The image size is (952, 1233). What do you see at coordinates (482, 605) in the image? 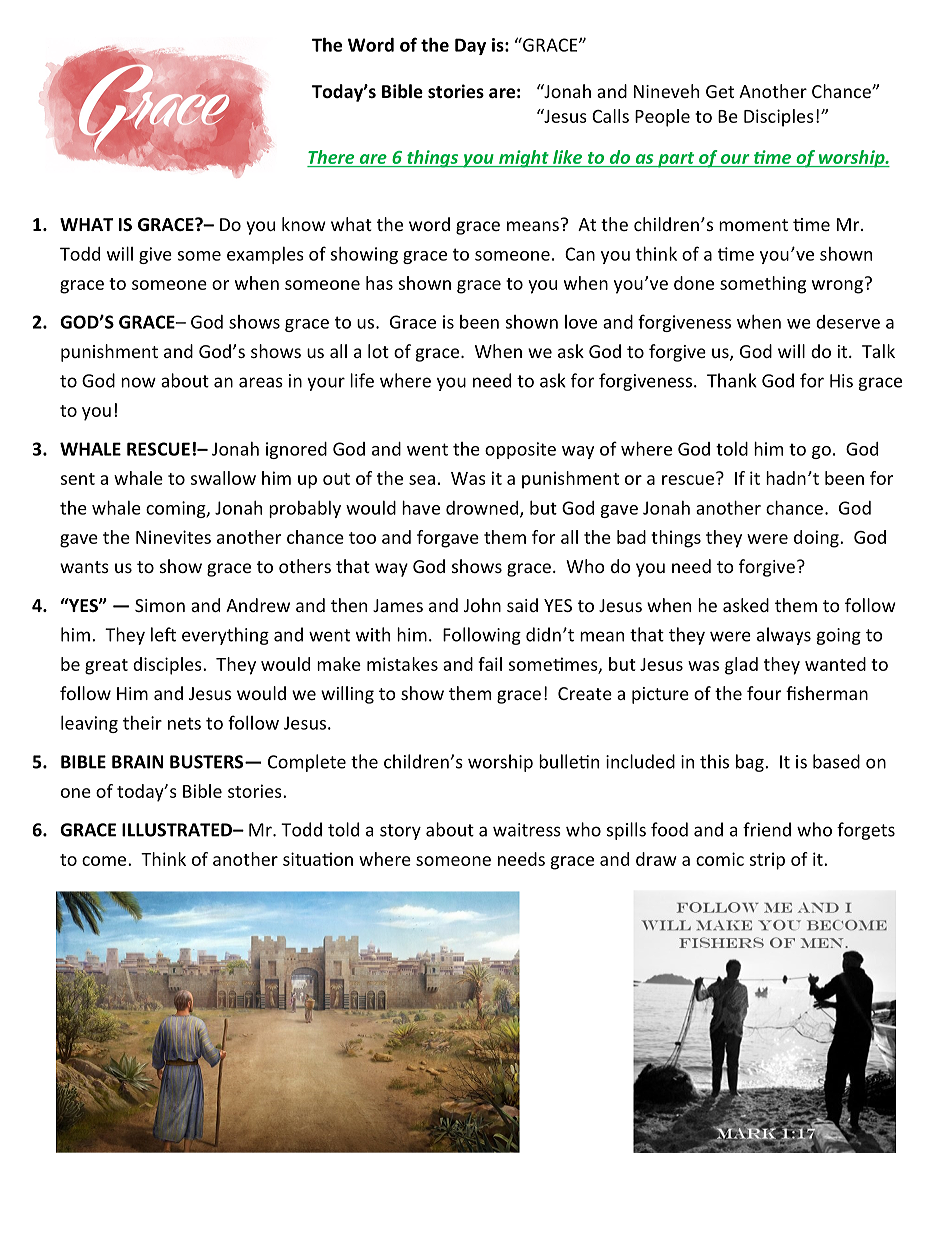
I see `John` at bounding box center [482, 605].
